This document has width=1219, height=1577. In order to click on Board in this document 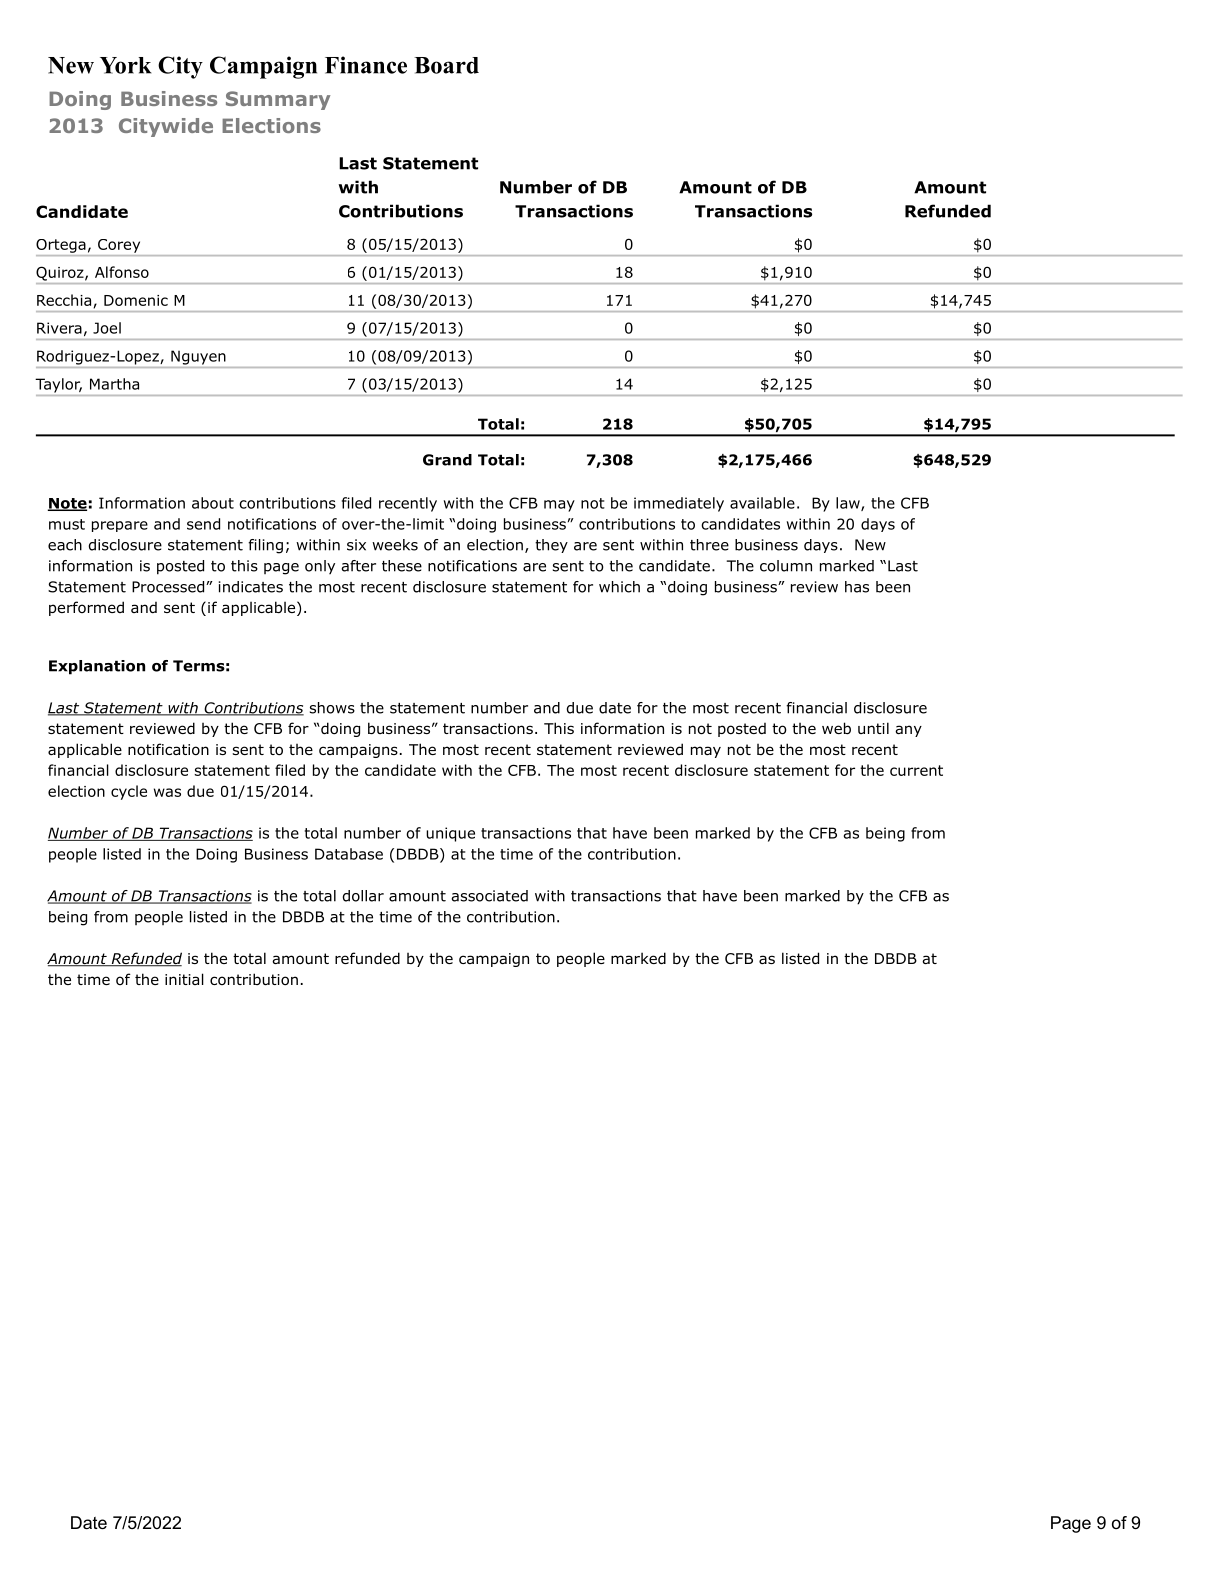, I will do `click(446, 65)`.
